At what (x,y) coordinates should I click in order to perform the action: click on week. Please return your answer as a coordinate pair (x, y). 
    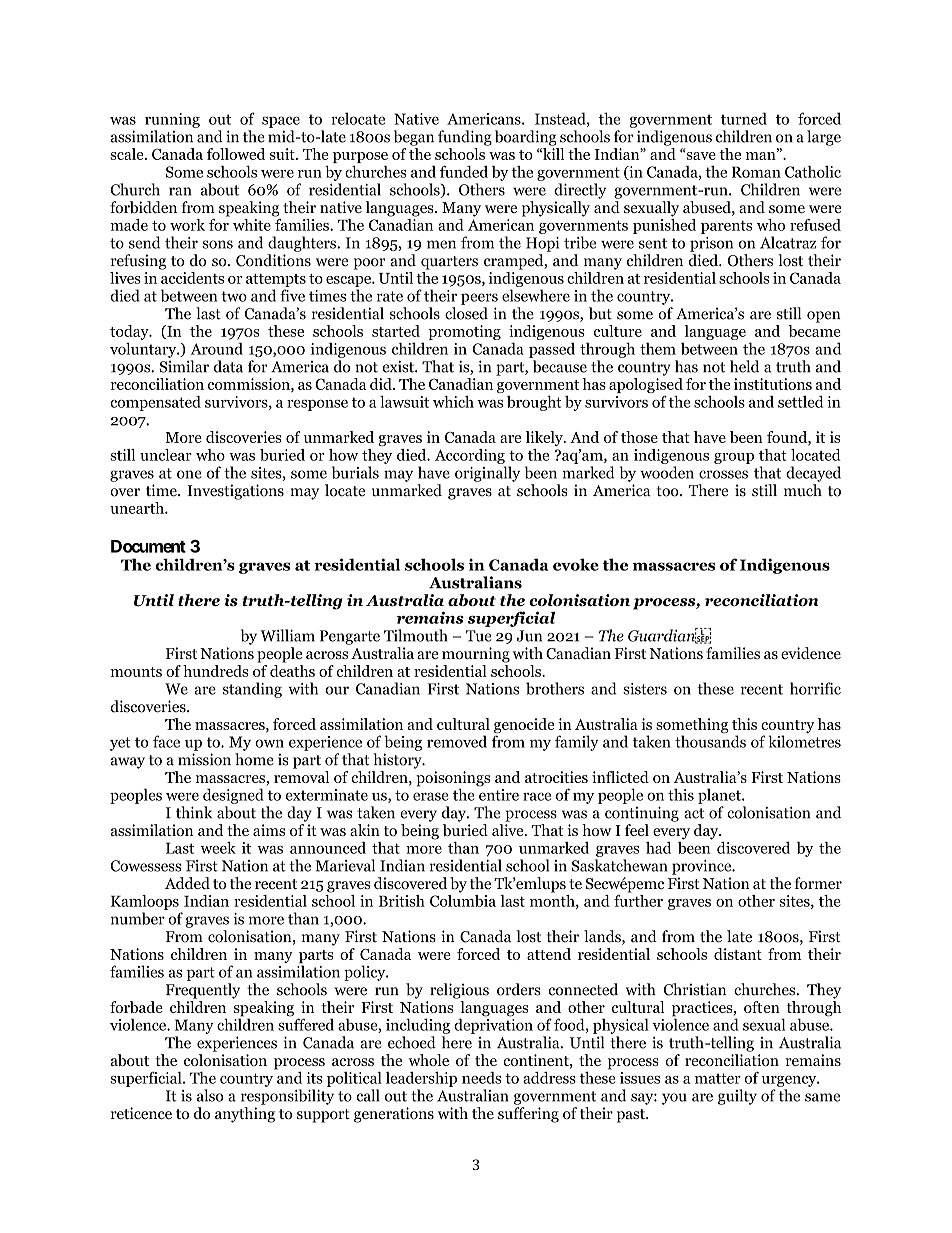
    Looking at the image, I should click on (218, 847).
